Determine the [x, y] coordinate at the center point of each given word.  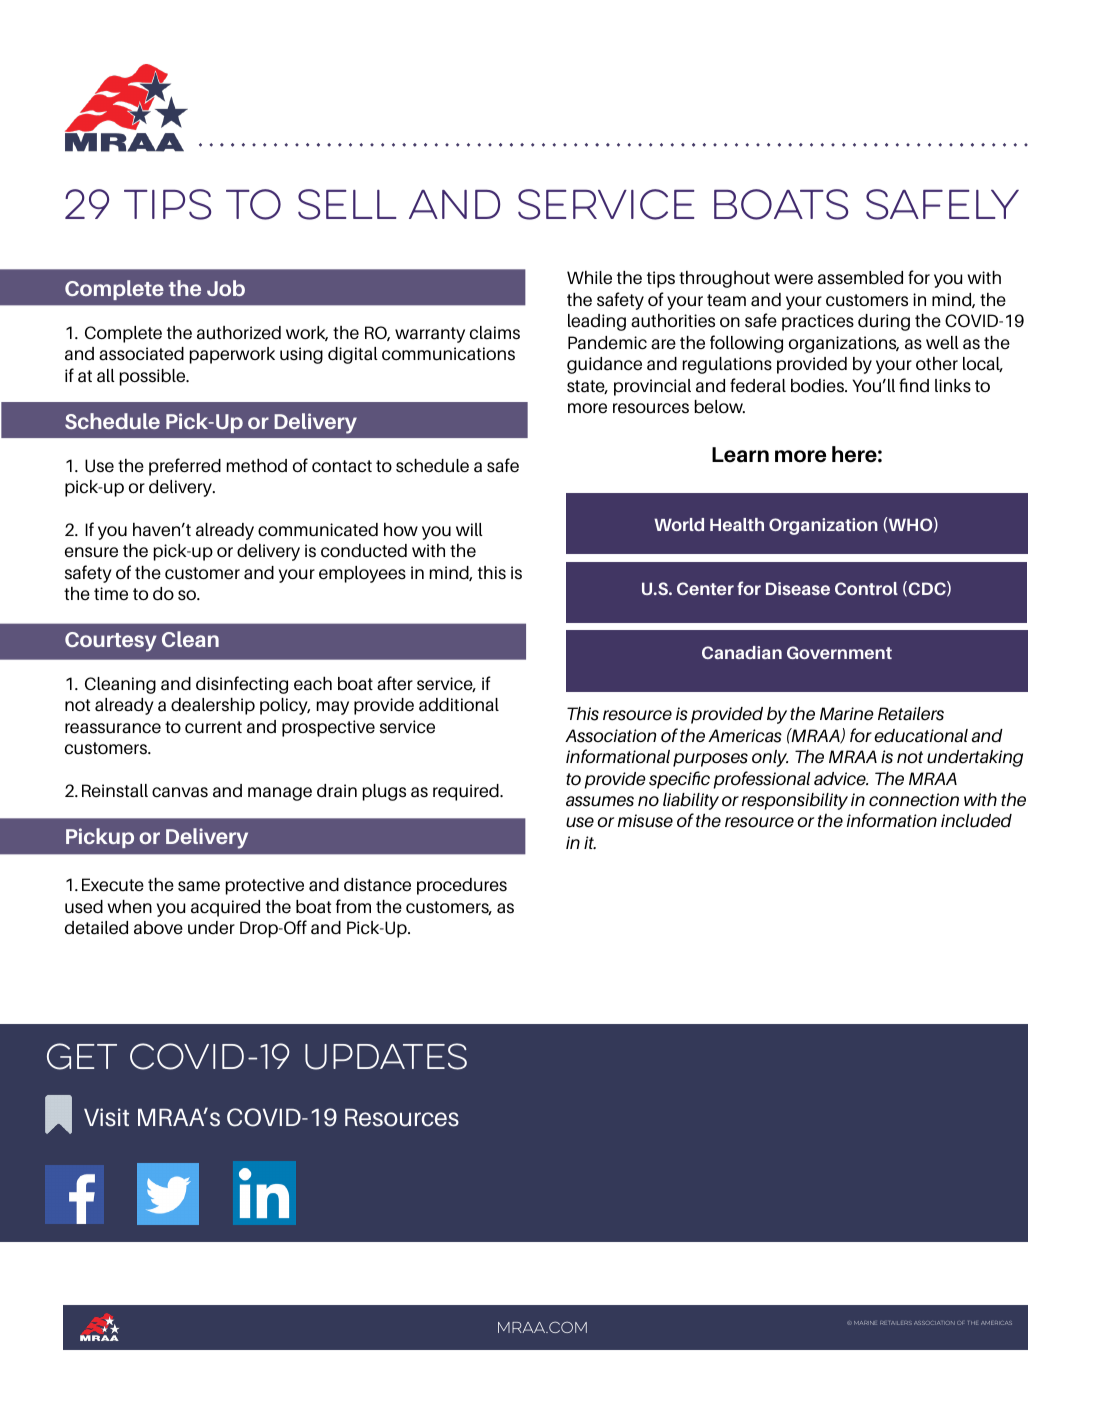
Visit [106, 1117]
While [589, 277]
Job [226, 288]
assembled [860, 278]
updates [386, 1056]
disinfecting [242, 685]
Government [839, 652]
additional [459, 705]
